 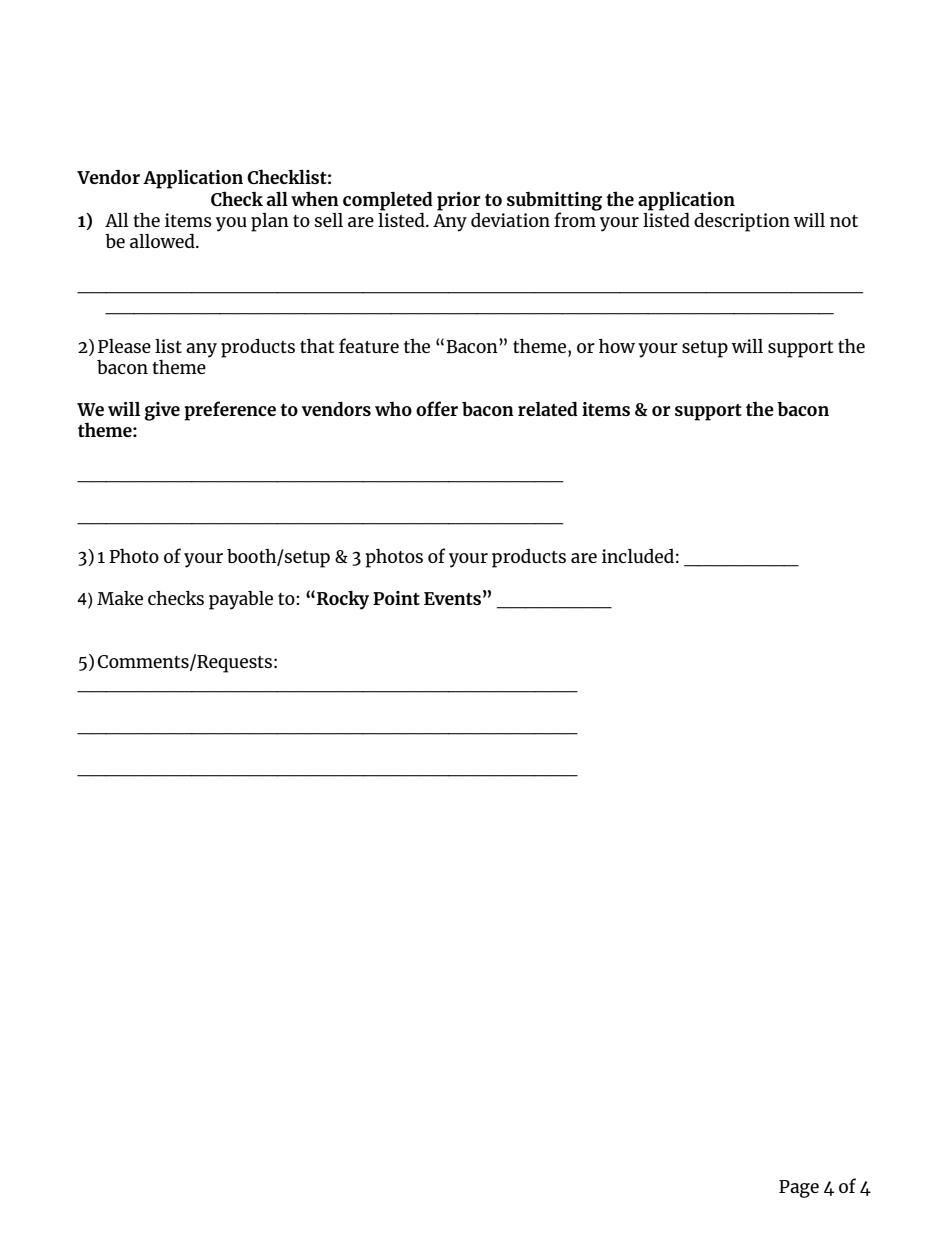 I want to click on offer, so click(x=437, y=408).
